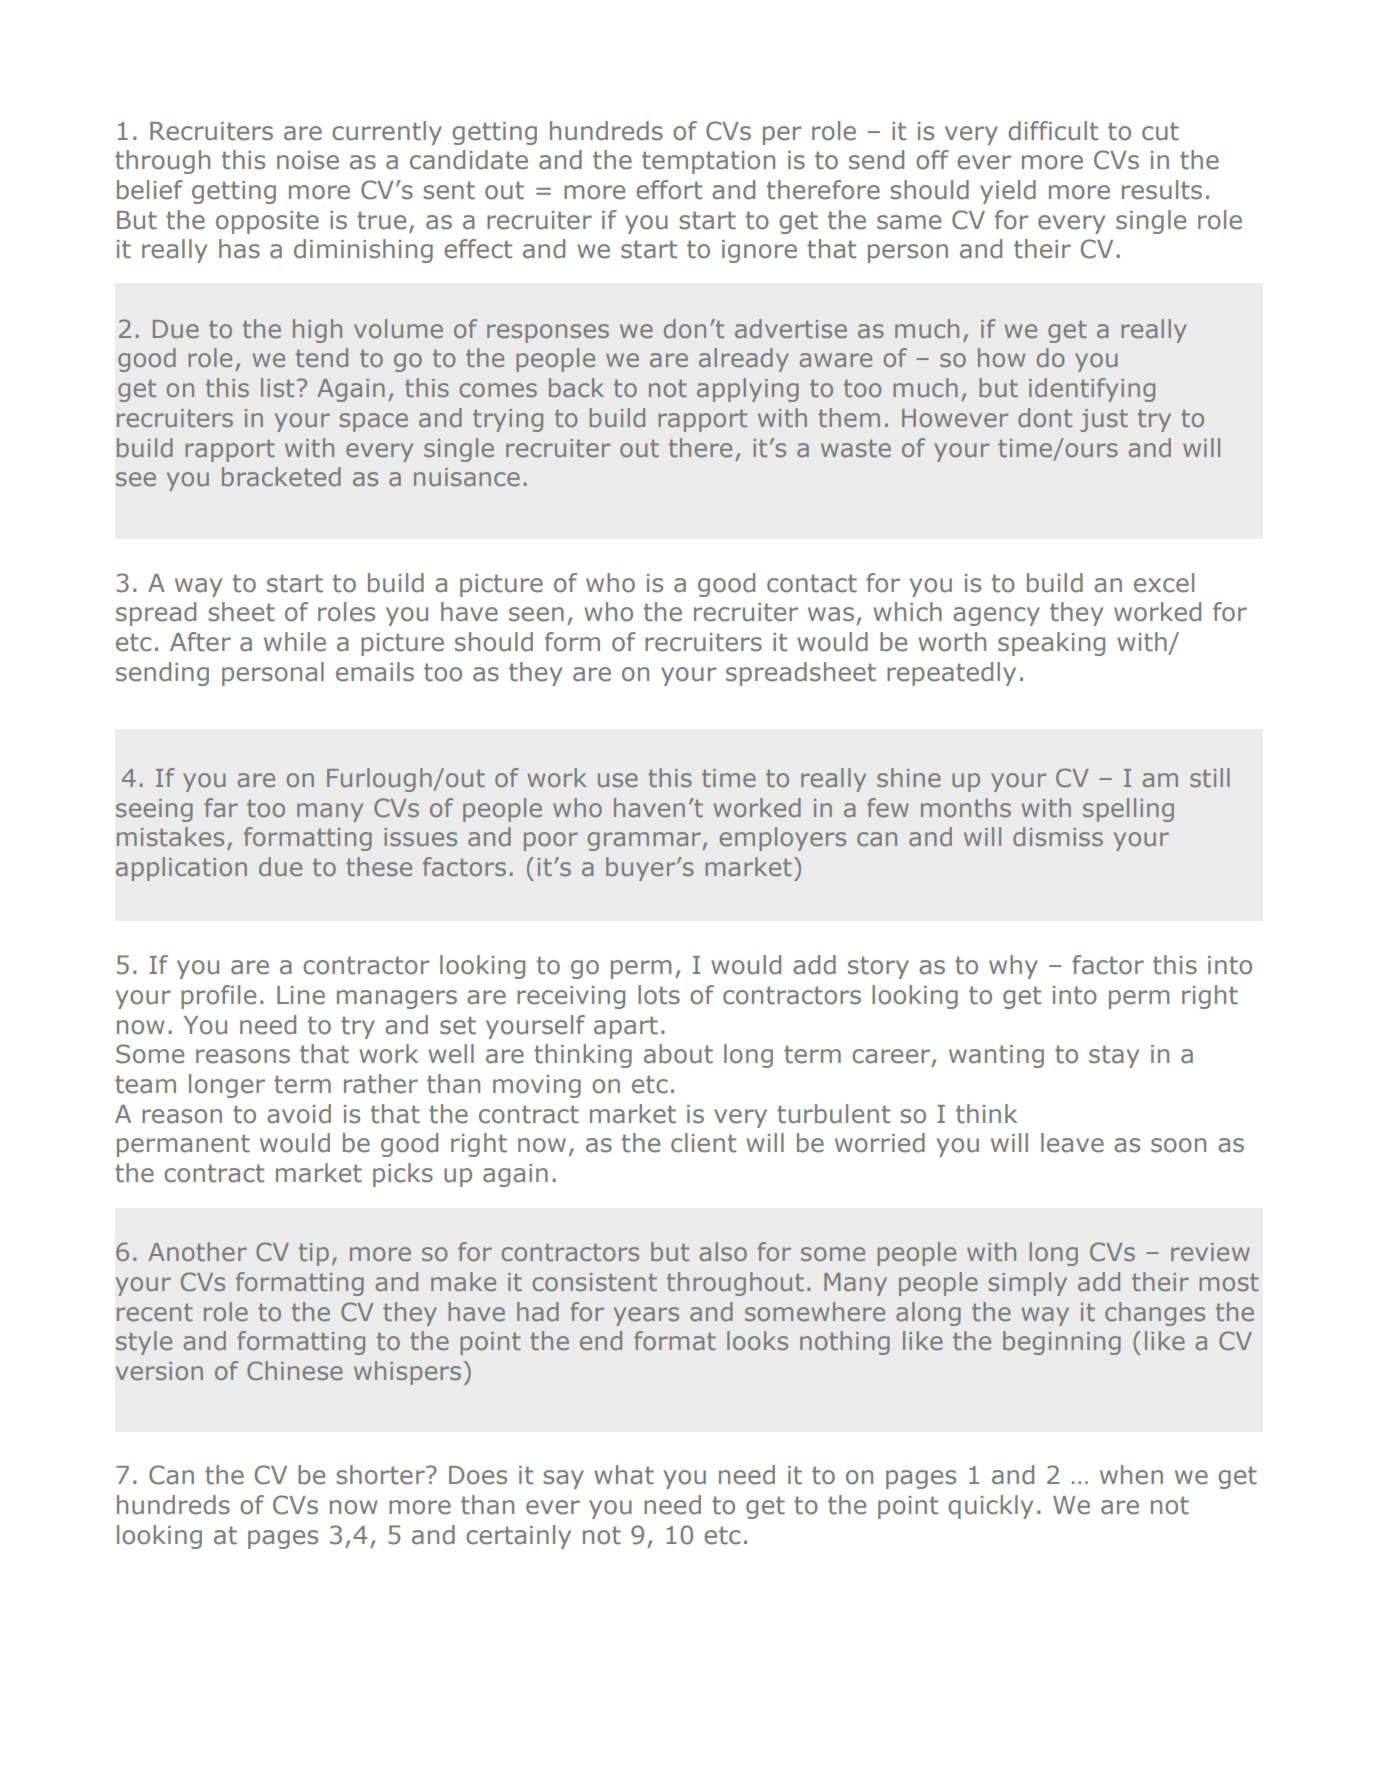 This screenshot has height=1782, width=1377. Describe the element at coordinates (624, 1475) in the screenshot. I see `what` at that location.
